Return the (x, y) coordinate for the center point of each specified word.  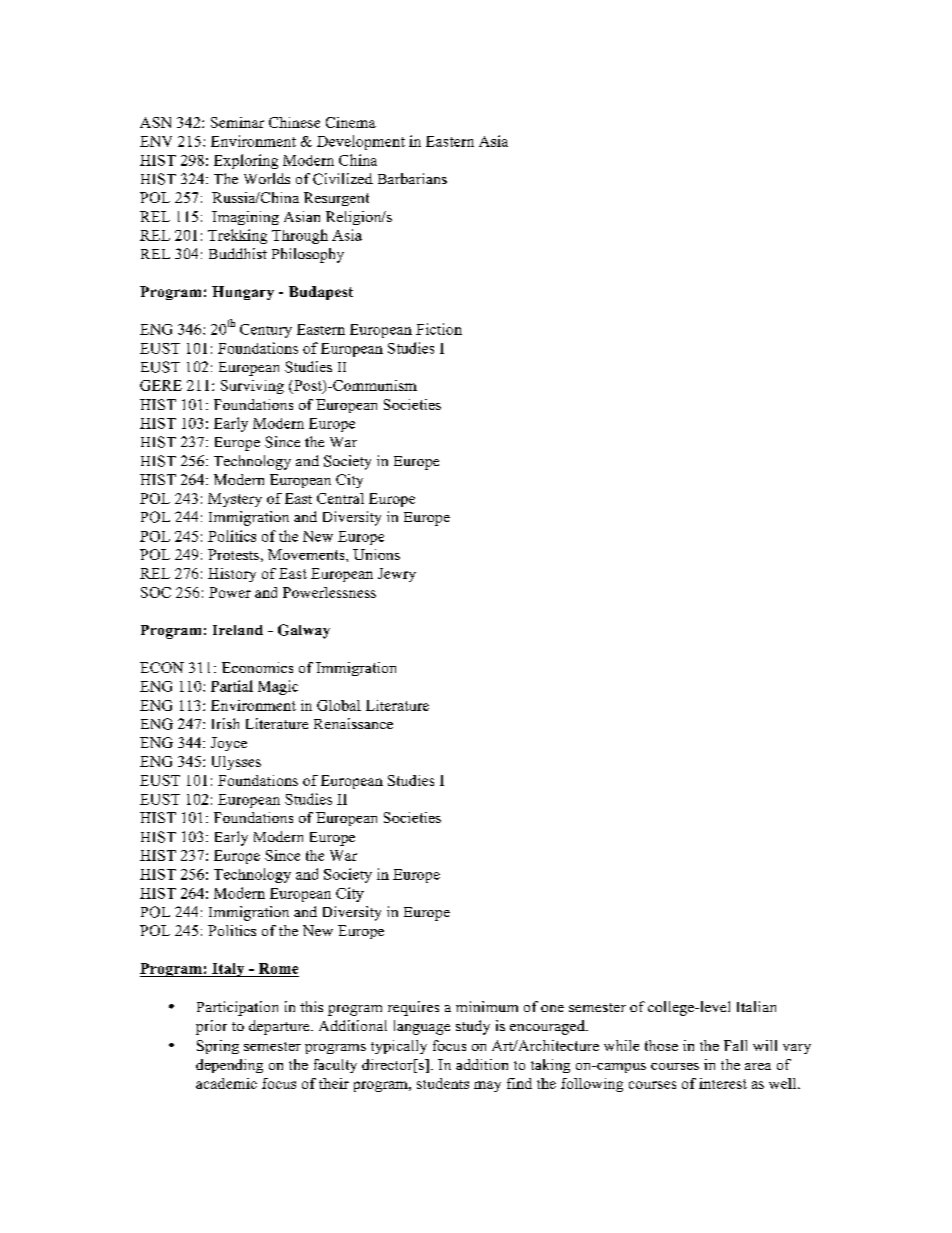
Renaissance (353, 723)
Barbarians (412, 178)
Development (361, 142)
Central (340, 498)
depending (229, 1066)
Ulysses (236, 763)
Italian (756, 1006)
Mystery (235, 500)
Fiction (439, 329)
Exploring (246, 161)
